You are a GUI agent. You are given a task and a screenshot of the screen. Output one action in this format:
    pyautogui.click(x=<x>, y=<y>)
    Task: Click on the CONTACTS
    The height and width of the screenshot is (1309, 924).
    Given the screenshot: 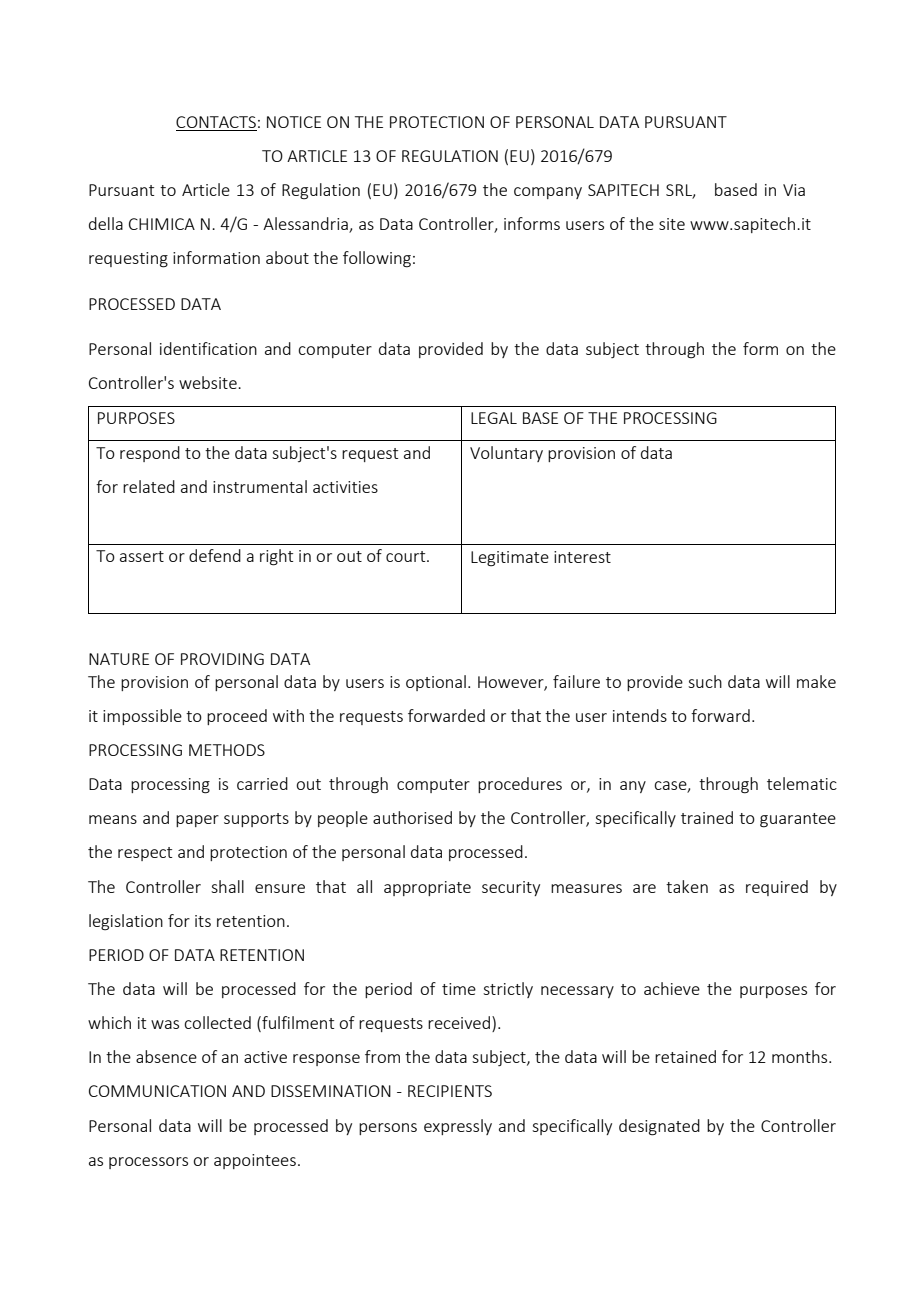 What is the action you would take?
    pyautogui.click(x=216, y=122)
